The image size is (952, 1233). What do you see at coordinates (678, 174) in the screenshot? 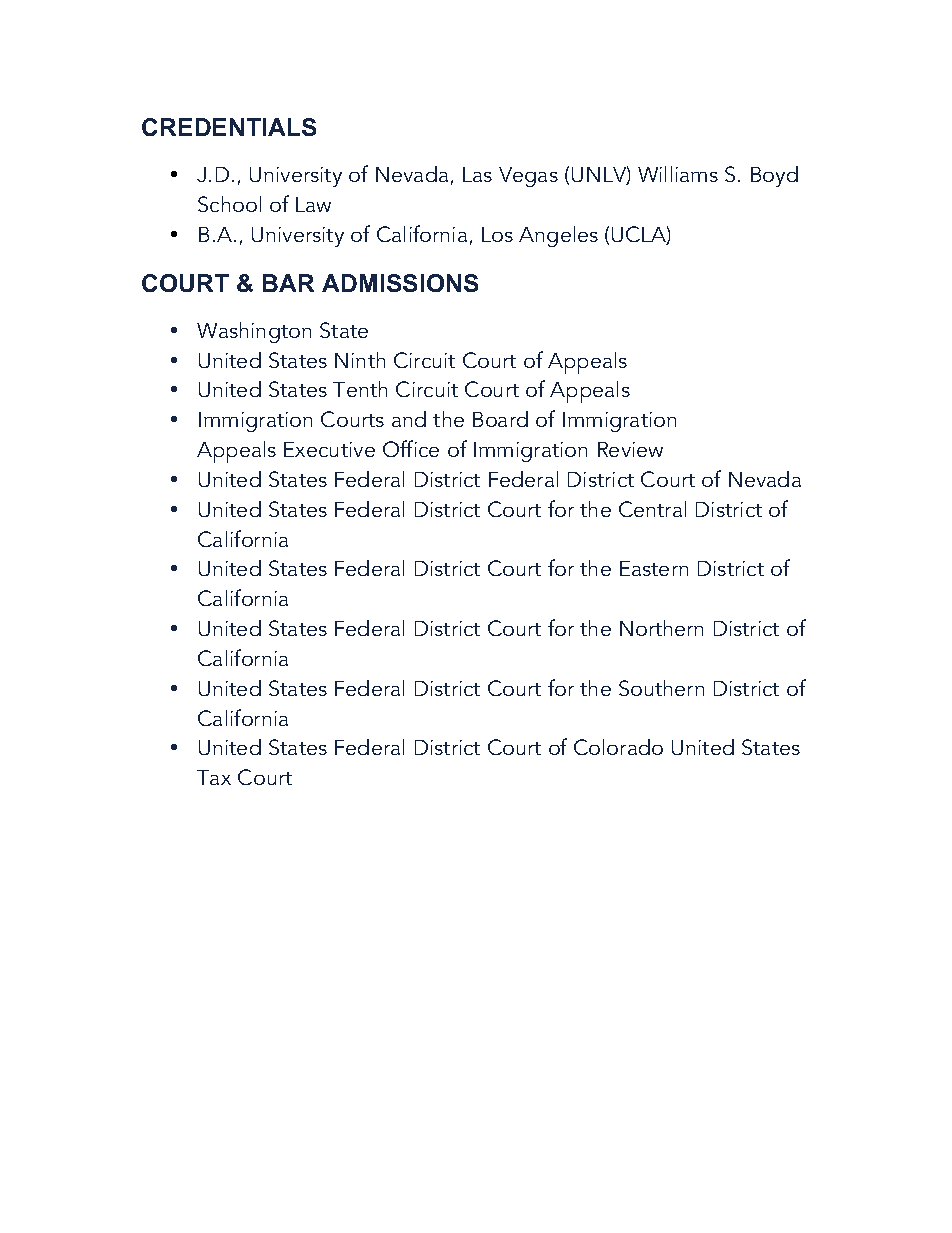
I see `Williams` at bounding box center [678, 174].
